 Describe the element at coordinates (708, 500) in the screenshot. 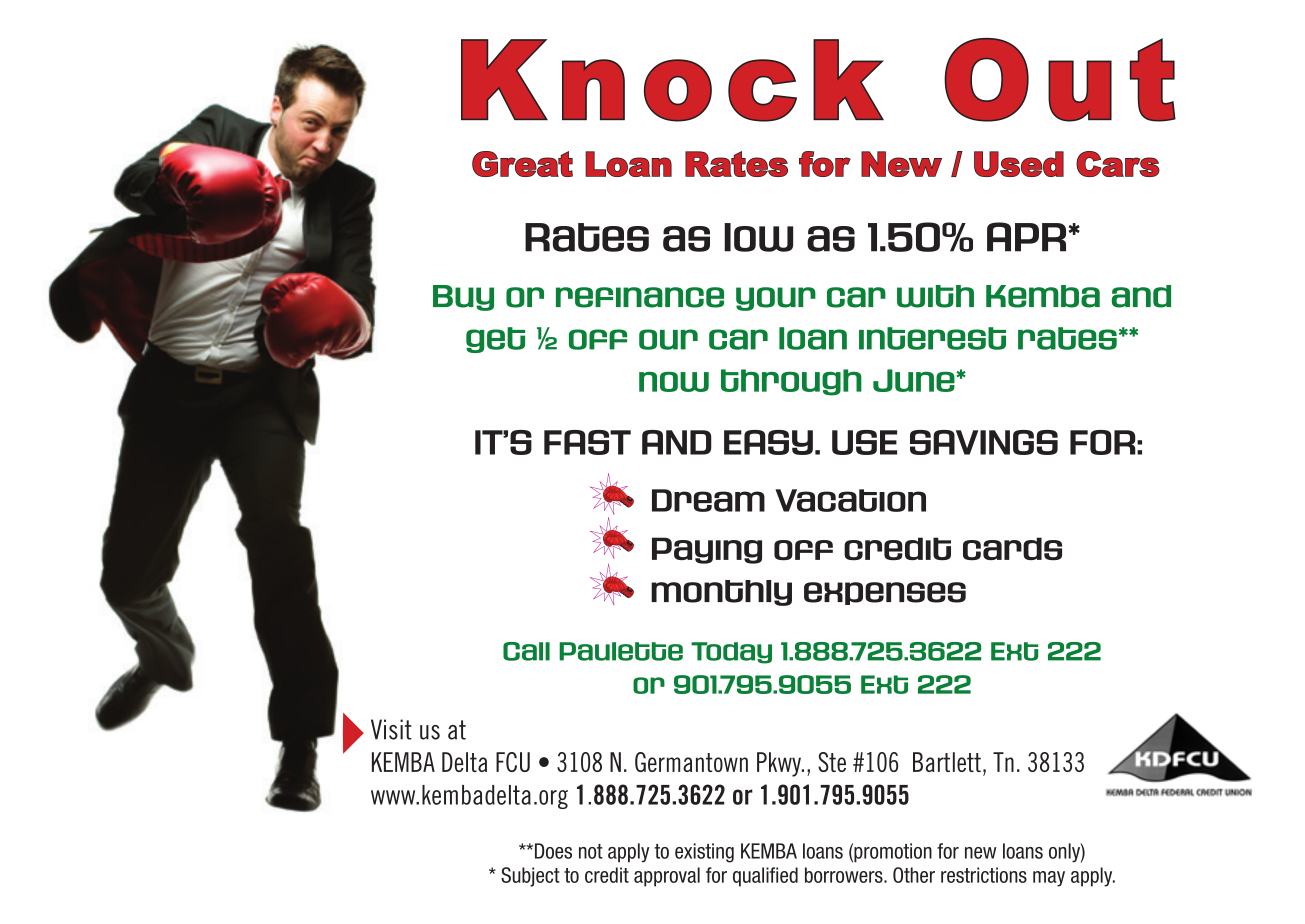

I see `Dream` at that location.
